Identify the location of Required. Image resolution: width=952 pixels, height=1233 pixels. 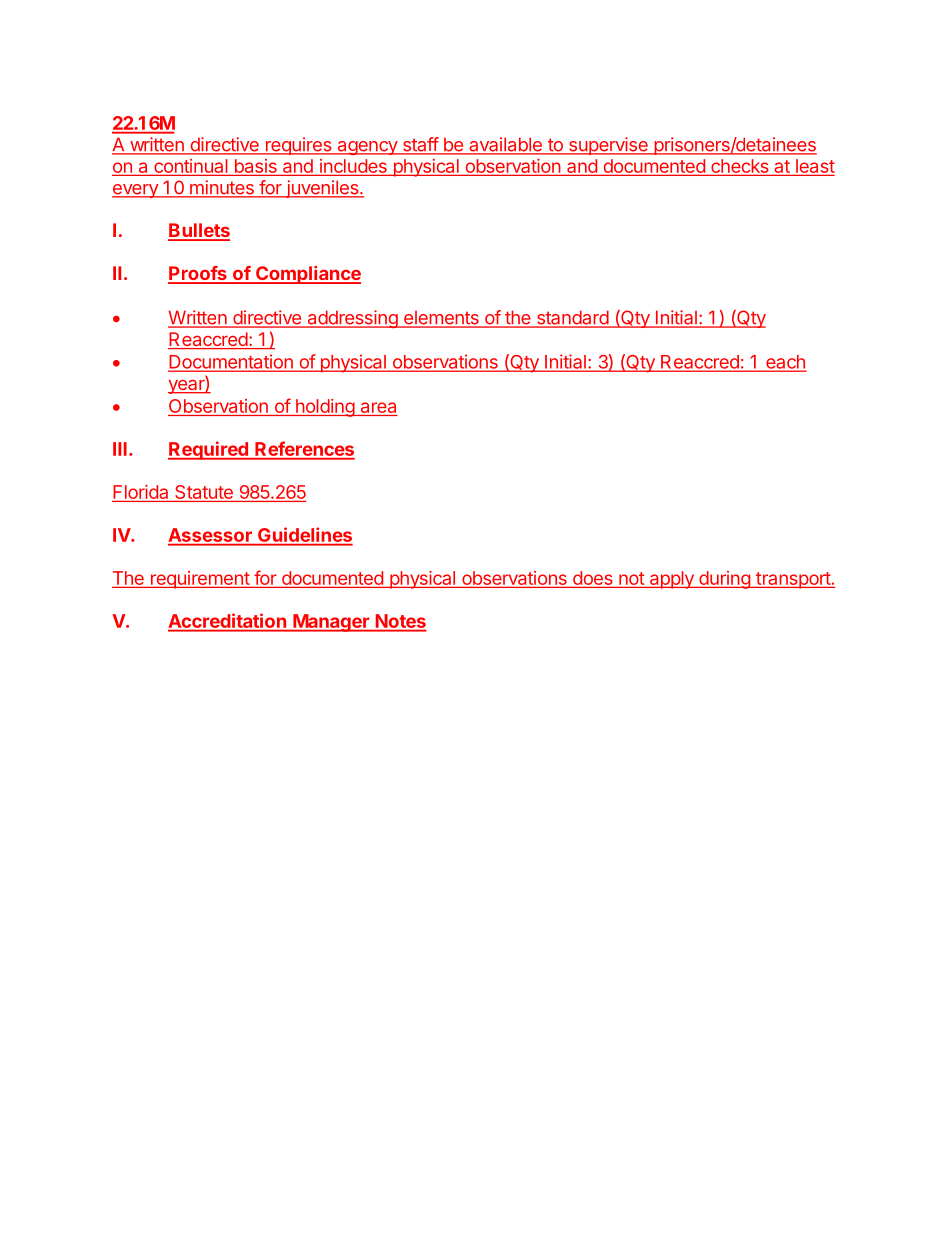
(209, 450).
